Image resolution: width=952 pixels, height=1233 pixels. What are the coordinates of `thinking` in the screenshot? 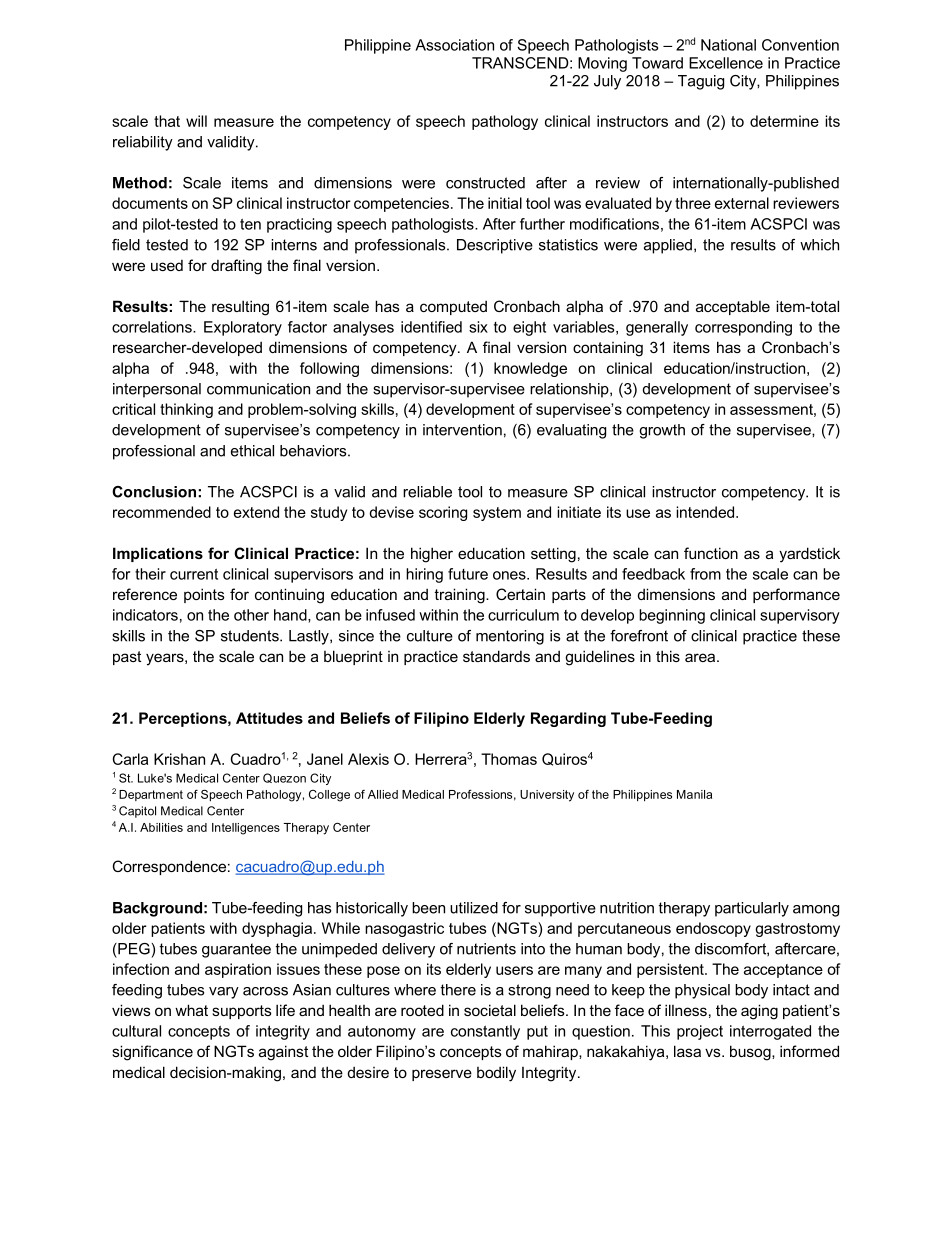 It's located at (186, 410).
